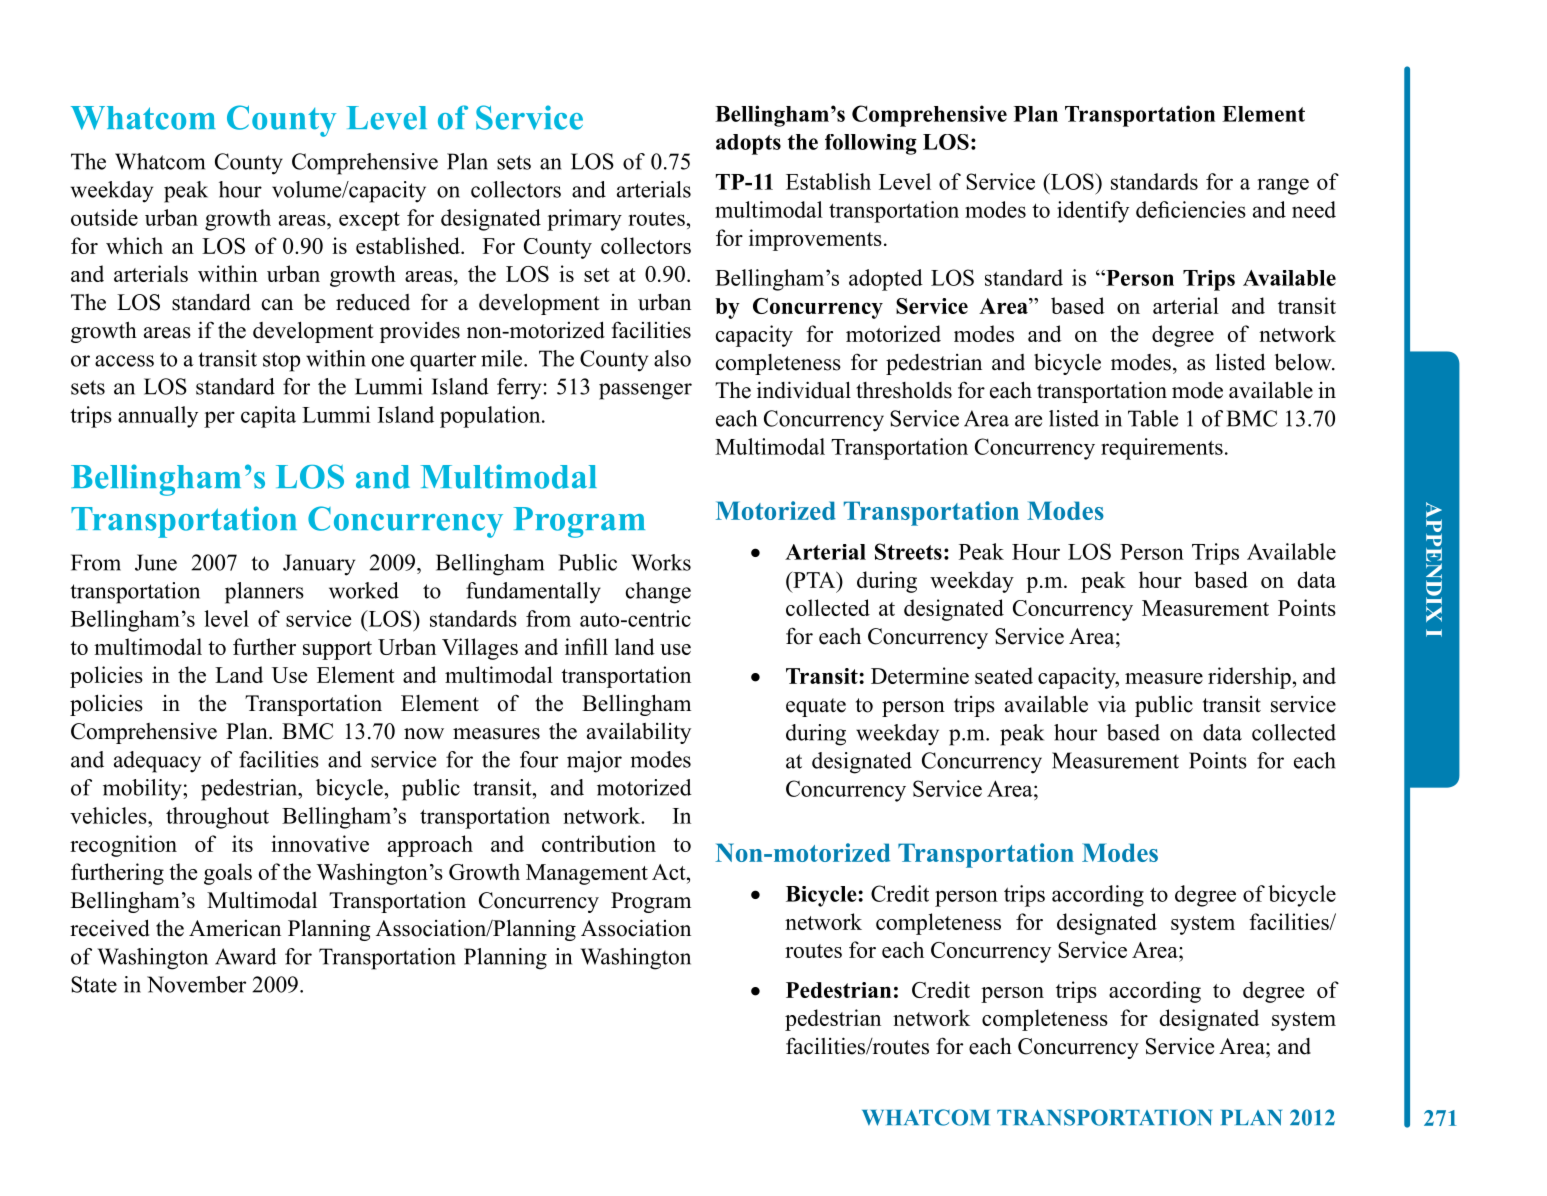  What do you see at coordinates (281, 362) in the document?
I see `stop` at bounding box center [281, 362].
